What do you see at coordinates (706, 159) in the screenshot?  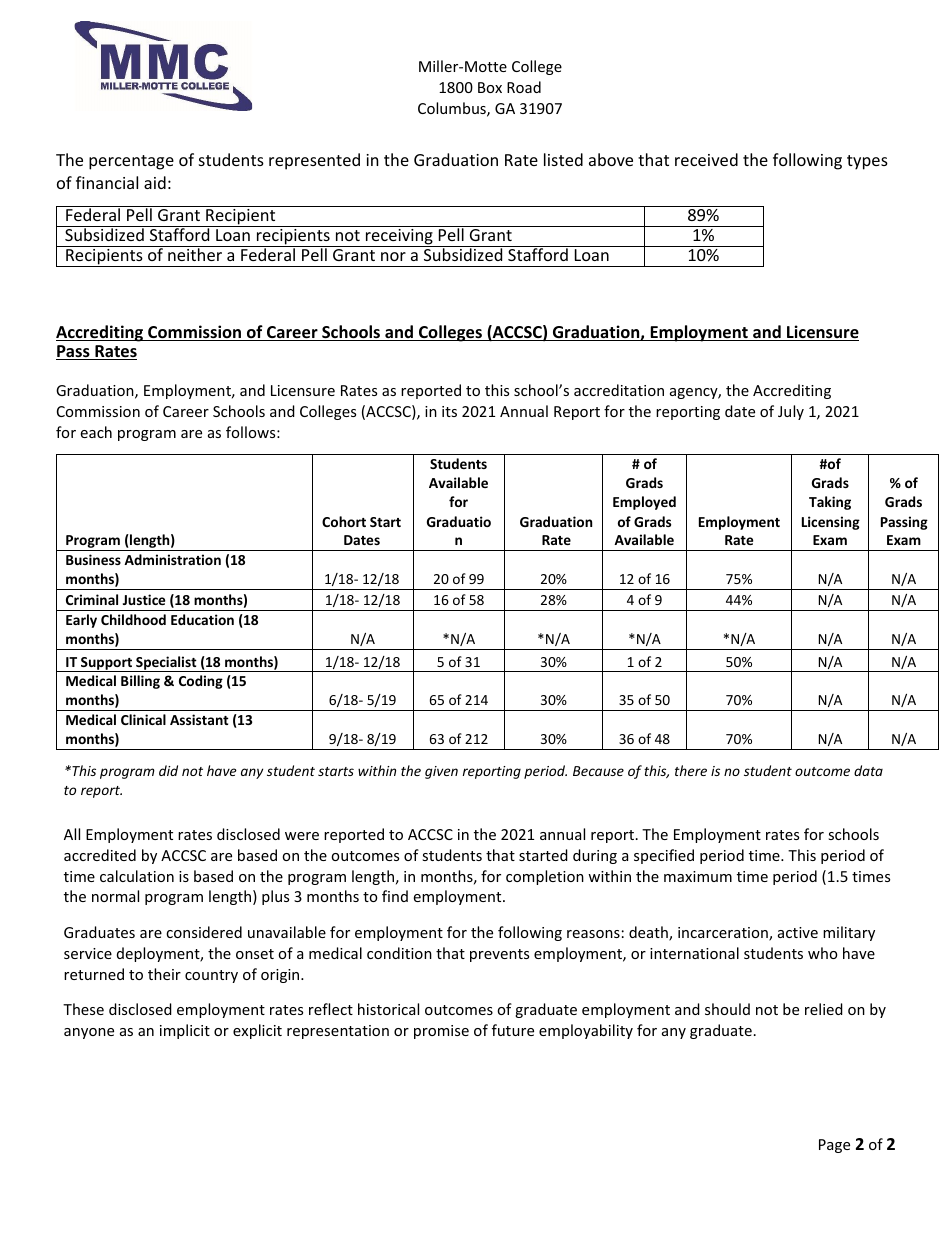 I see `received` at bounding box center [706, 159].
